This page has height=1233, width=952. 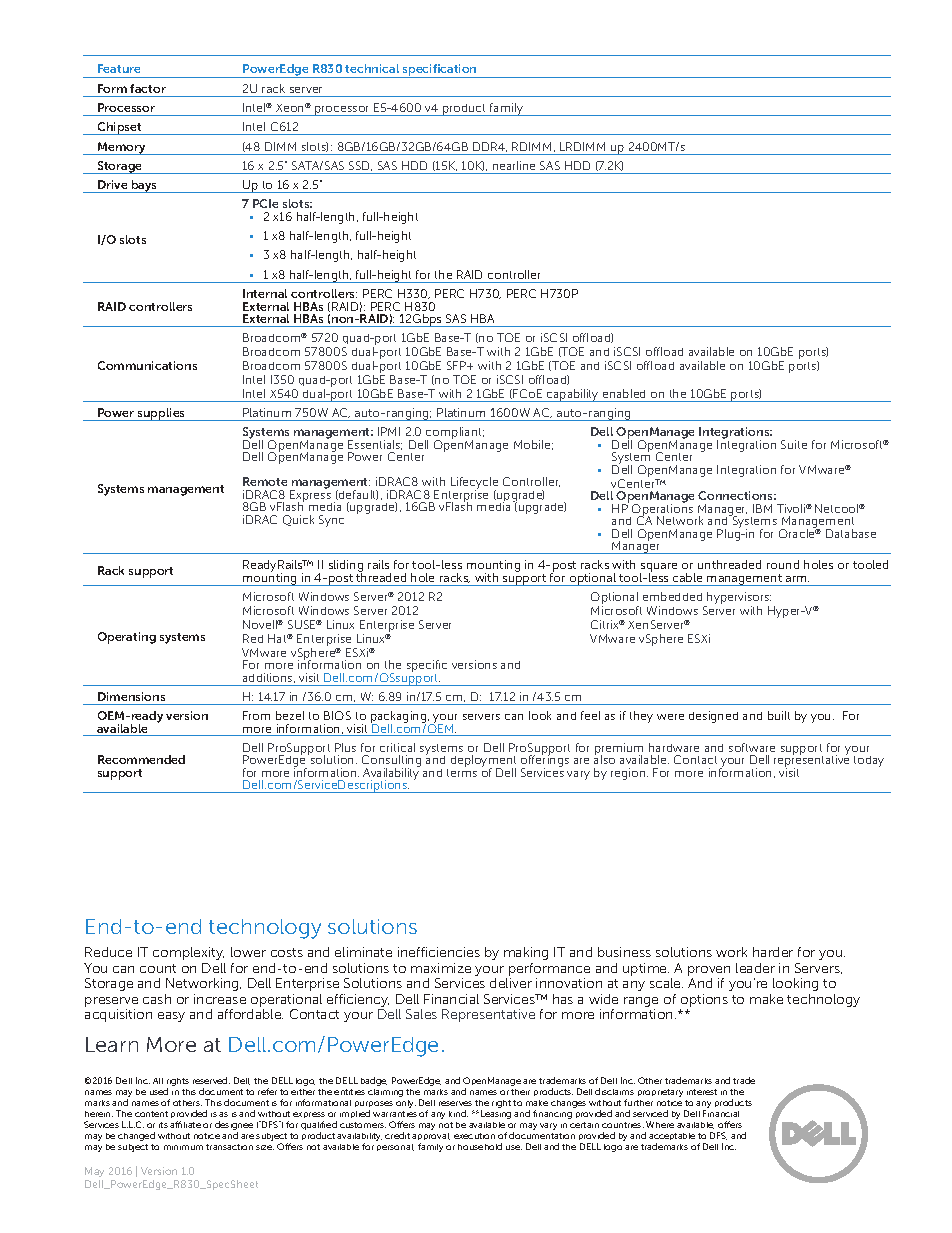 I want to click on factor, so click(x=148, y=88).
